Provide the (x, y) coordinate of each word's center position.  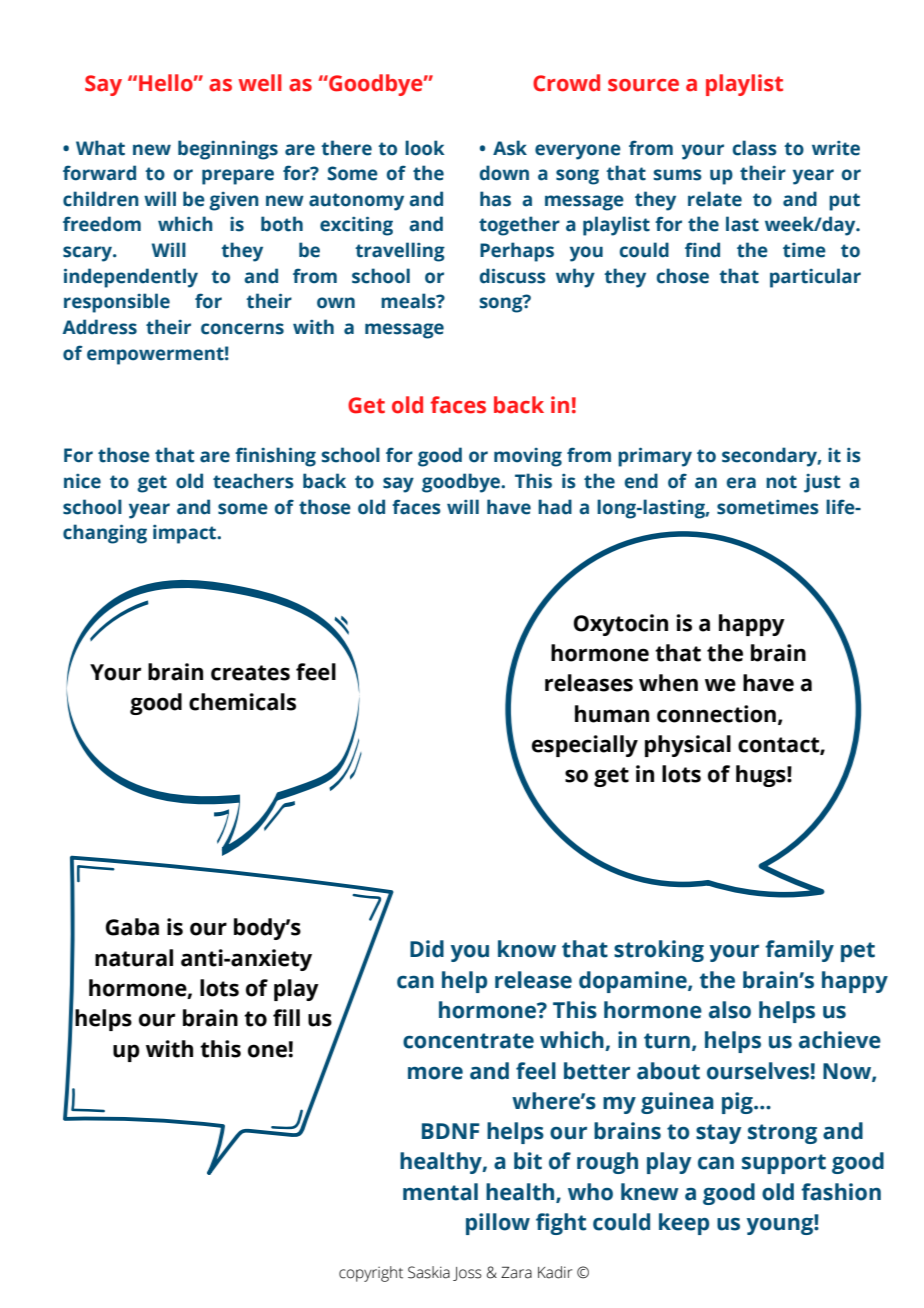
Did (427, 949)
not (781, 482)
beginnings (228, 150)
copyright (371, 1274)
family (799, 951)
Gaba (132, 927)
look (425, 148)
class (755, 148)
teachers (253, 481)
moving (528, 457)
